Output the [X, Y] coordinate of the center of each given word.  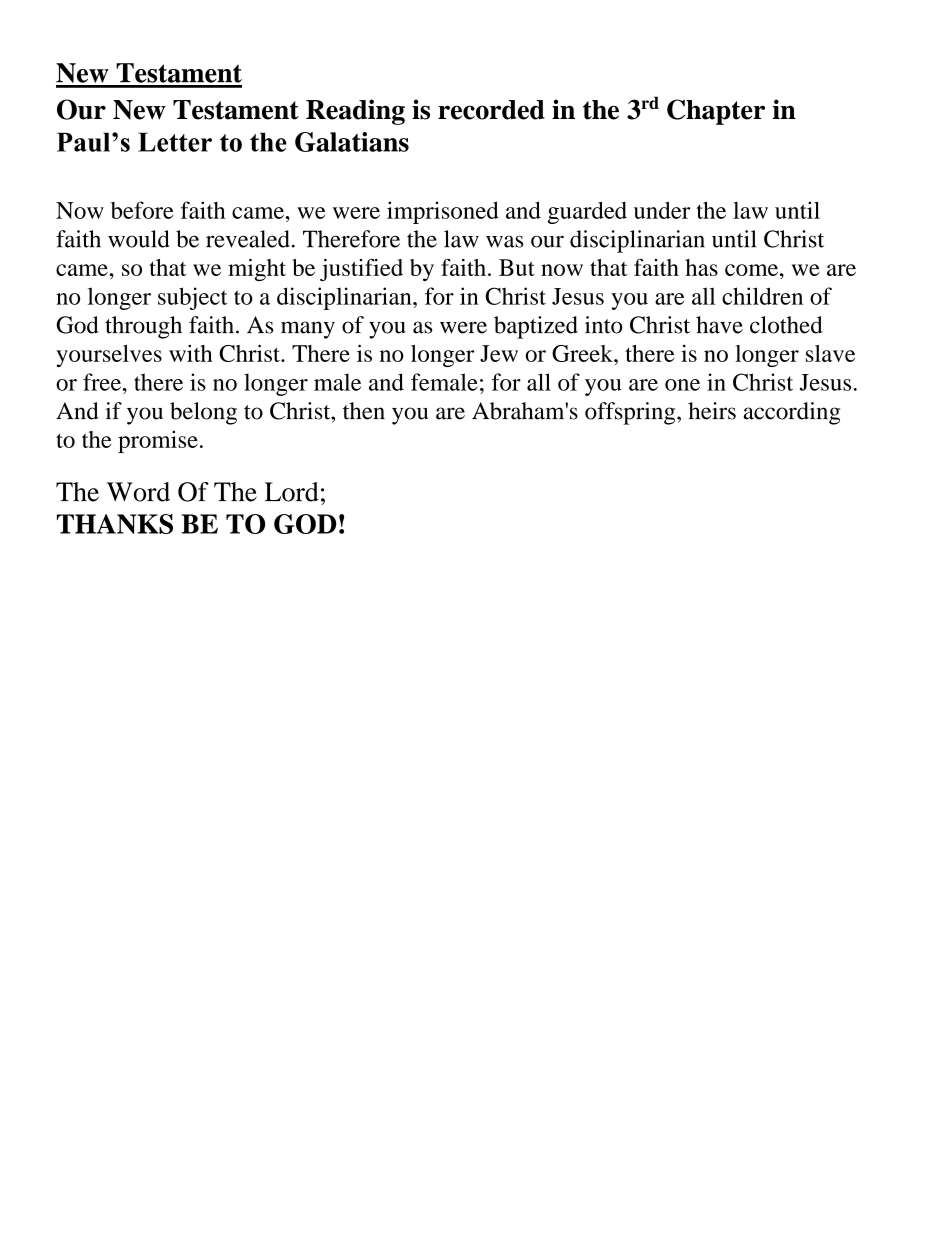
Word [138, 492]
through [143, 327]
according [792, 413]
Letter [175, 142]
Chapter [716, 112]
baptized [536, 327]
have [719, 325]
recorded [491, 110]
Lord [292, 492]
